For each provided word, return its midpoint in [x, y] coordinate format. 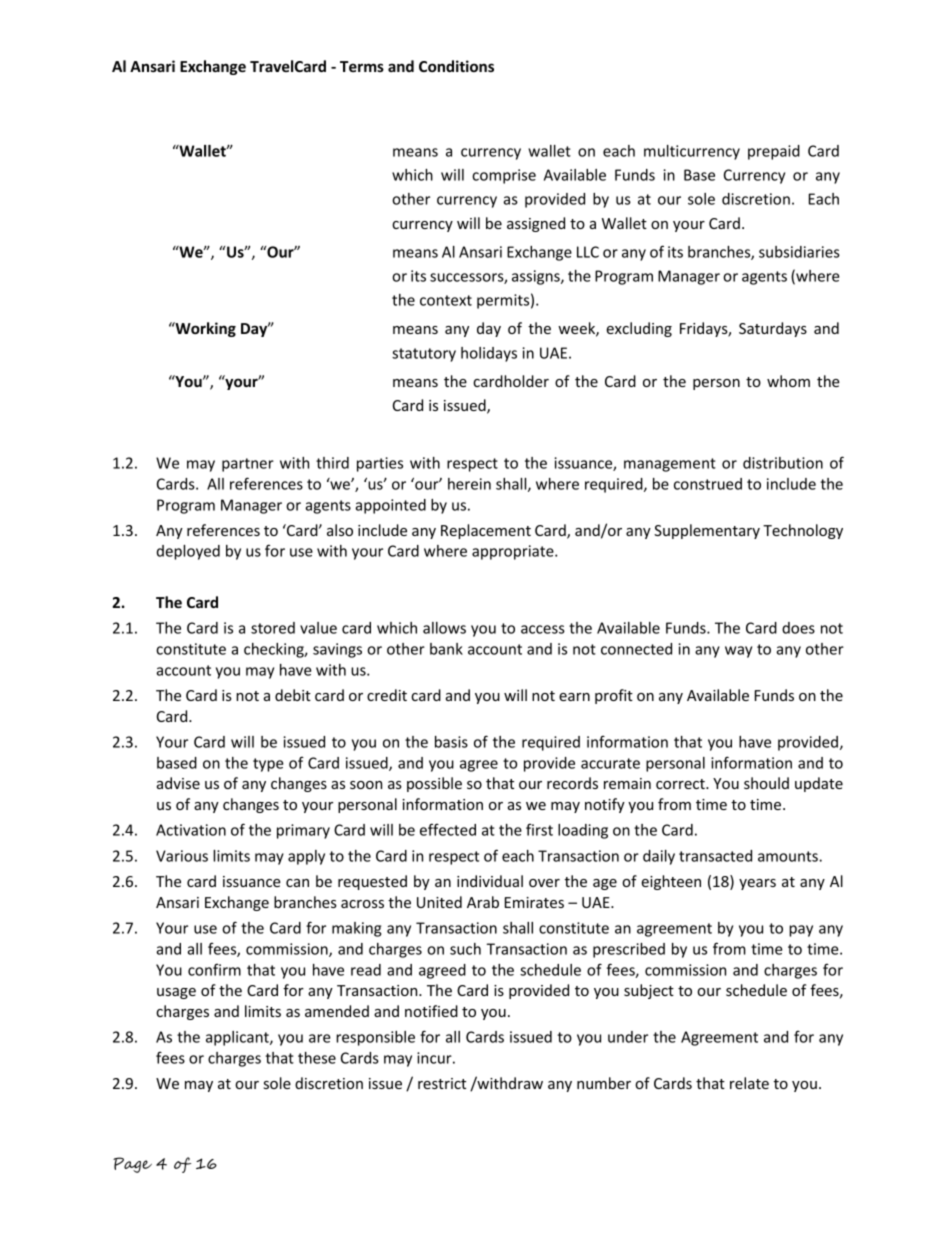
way [738, 652]
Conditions [456, 66]
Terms [362, 66]
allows [444, 628]
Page [132, 1165]
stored [273, 628]
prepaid [774, 152]
